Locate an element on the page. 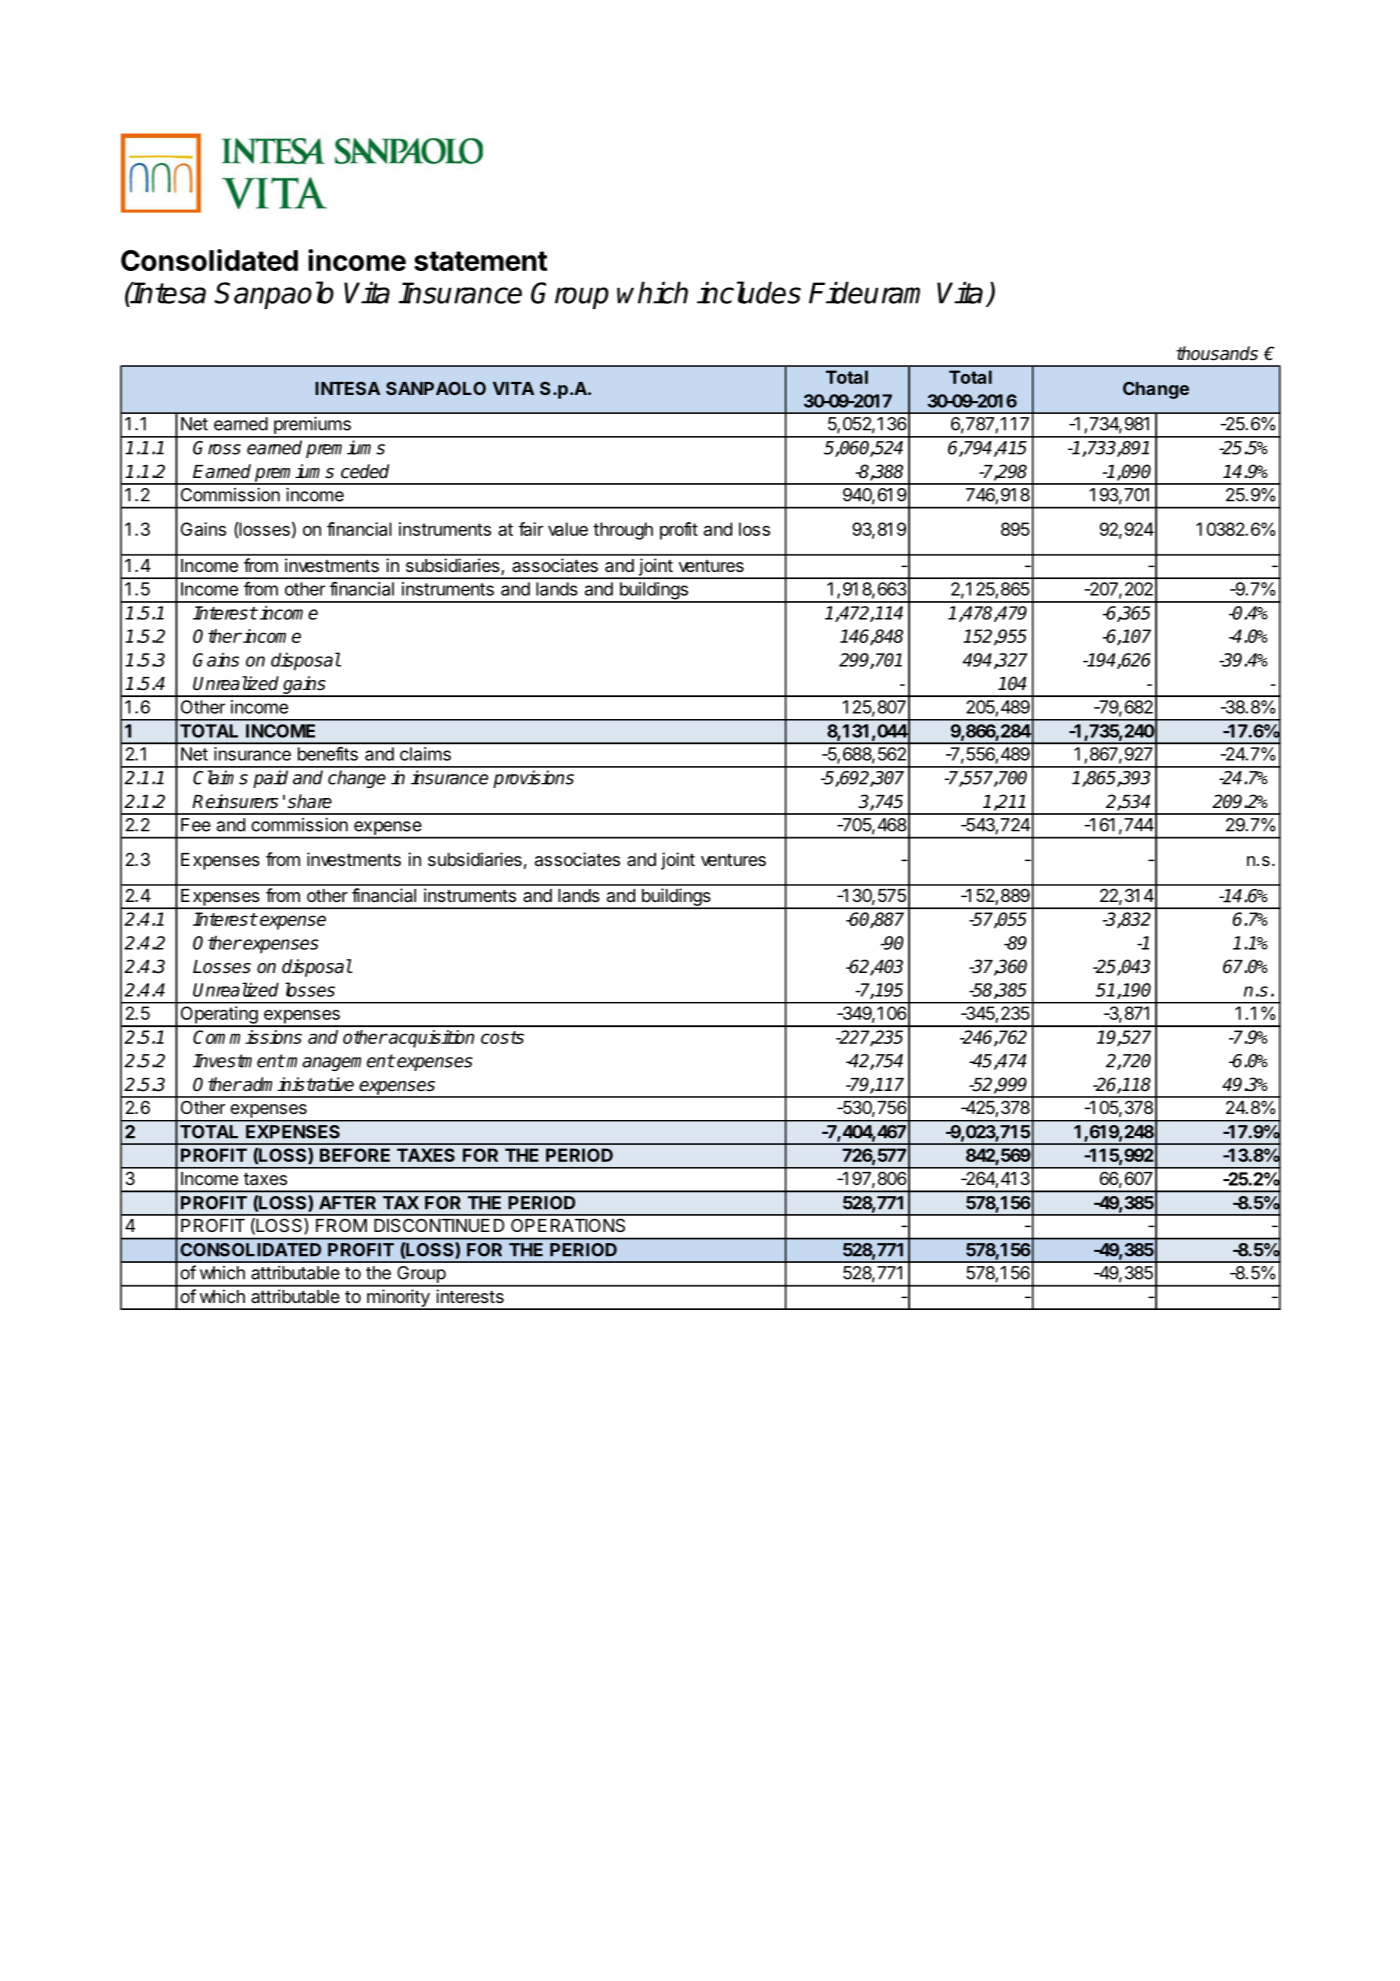  benefits is located at coordinates (328, 754).
